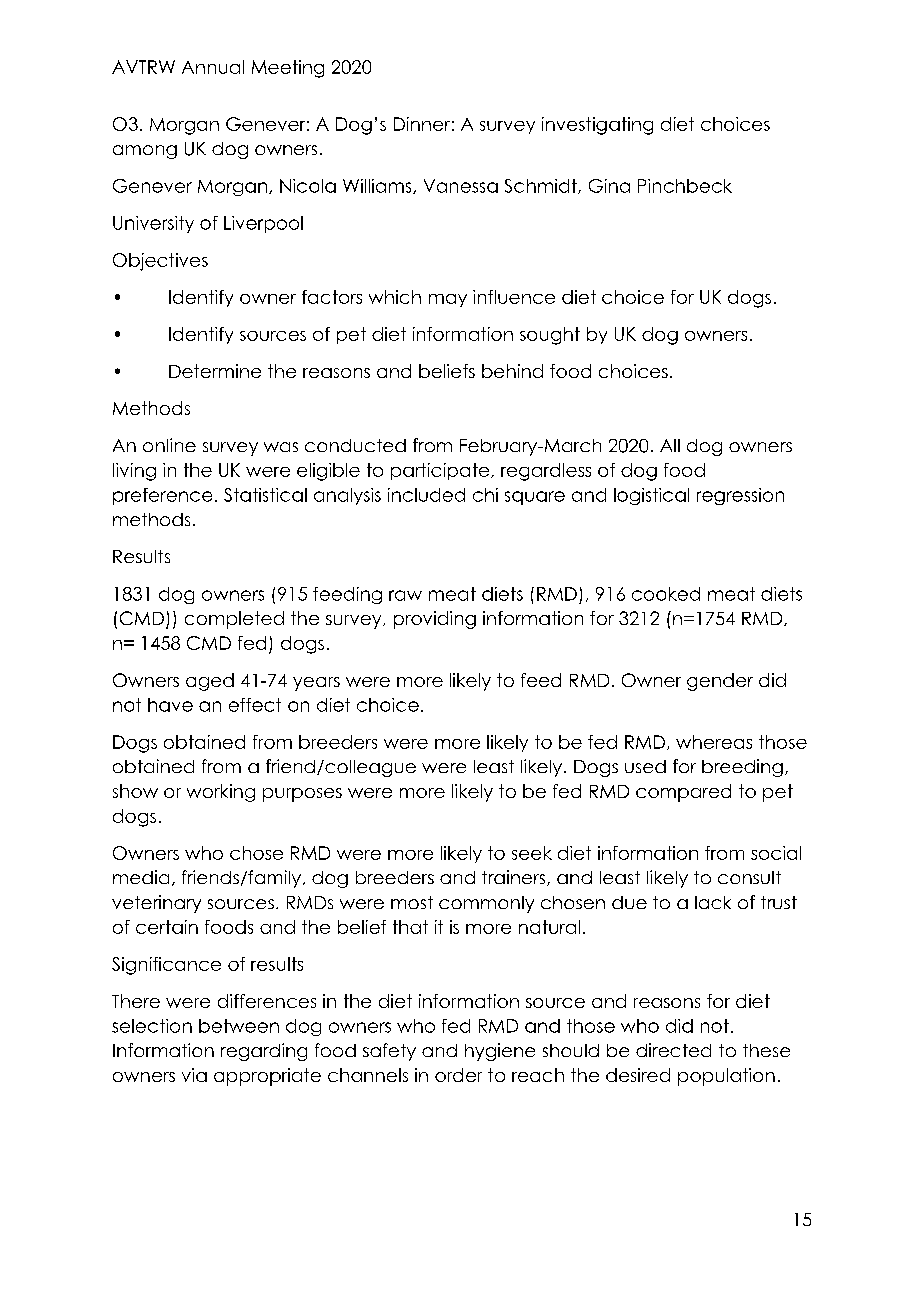 The image size is (924, 1308). Describe the element at coordinates (448, 300) in the document. I see `may` at that location.
